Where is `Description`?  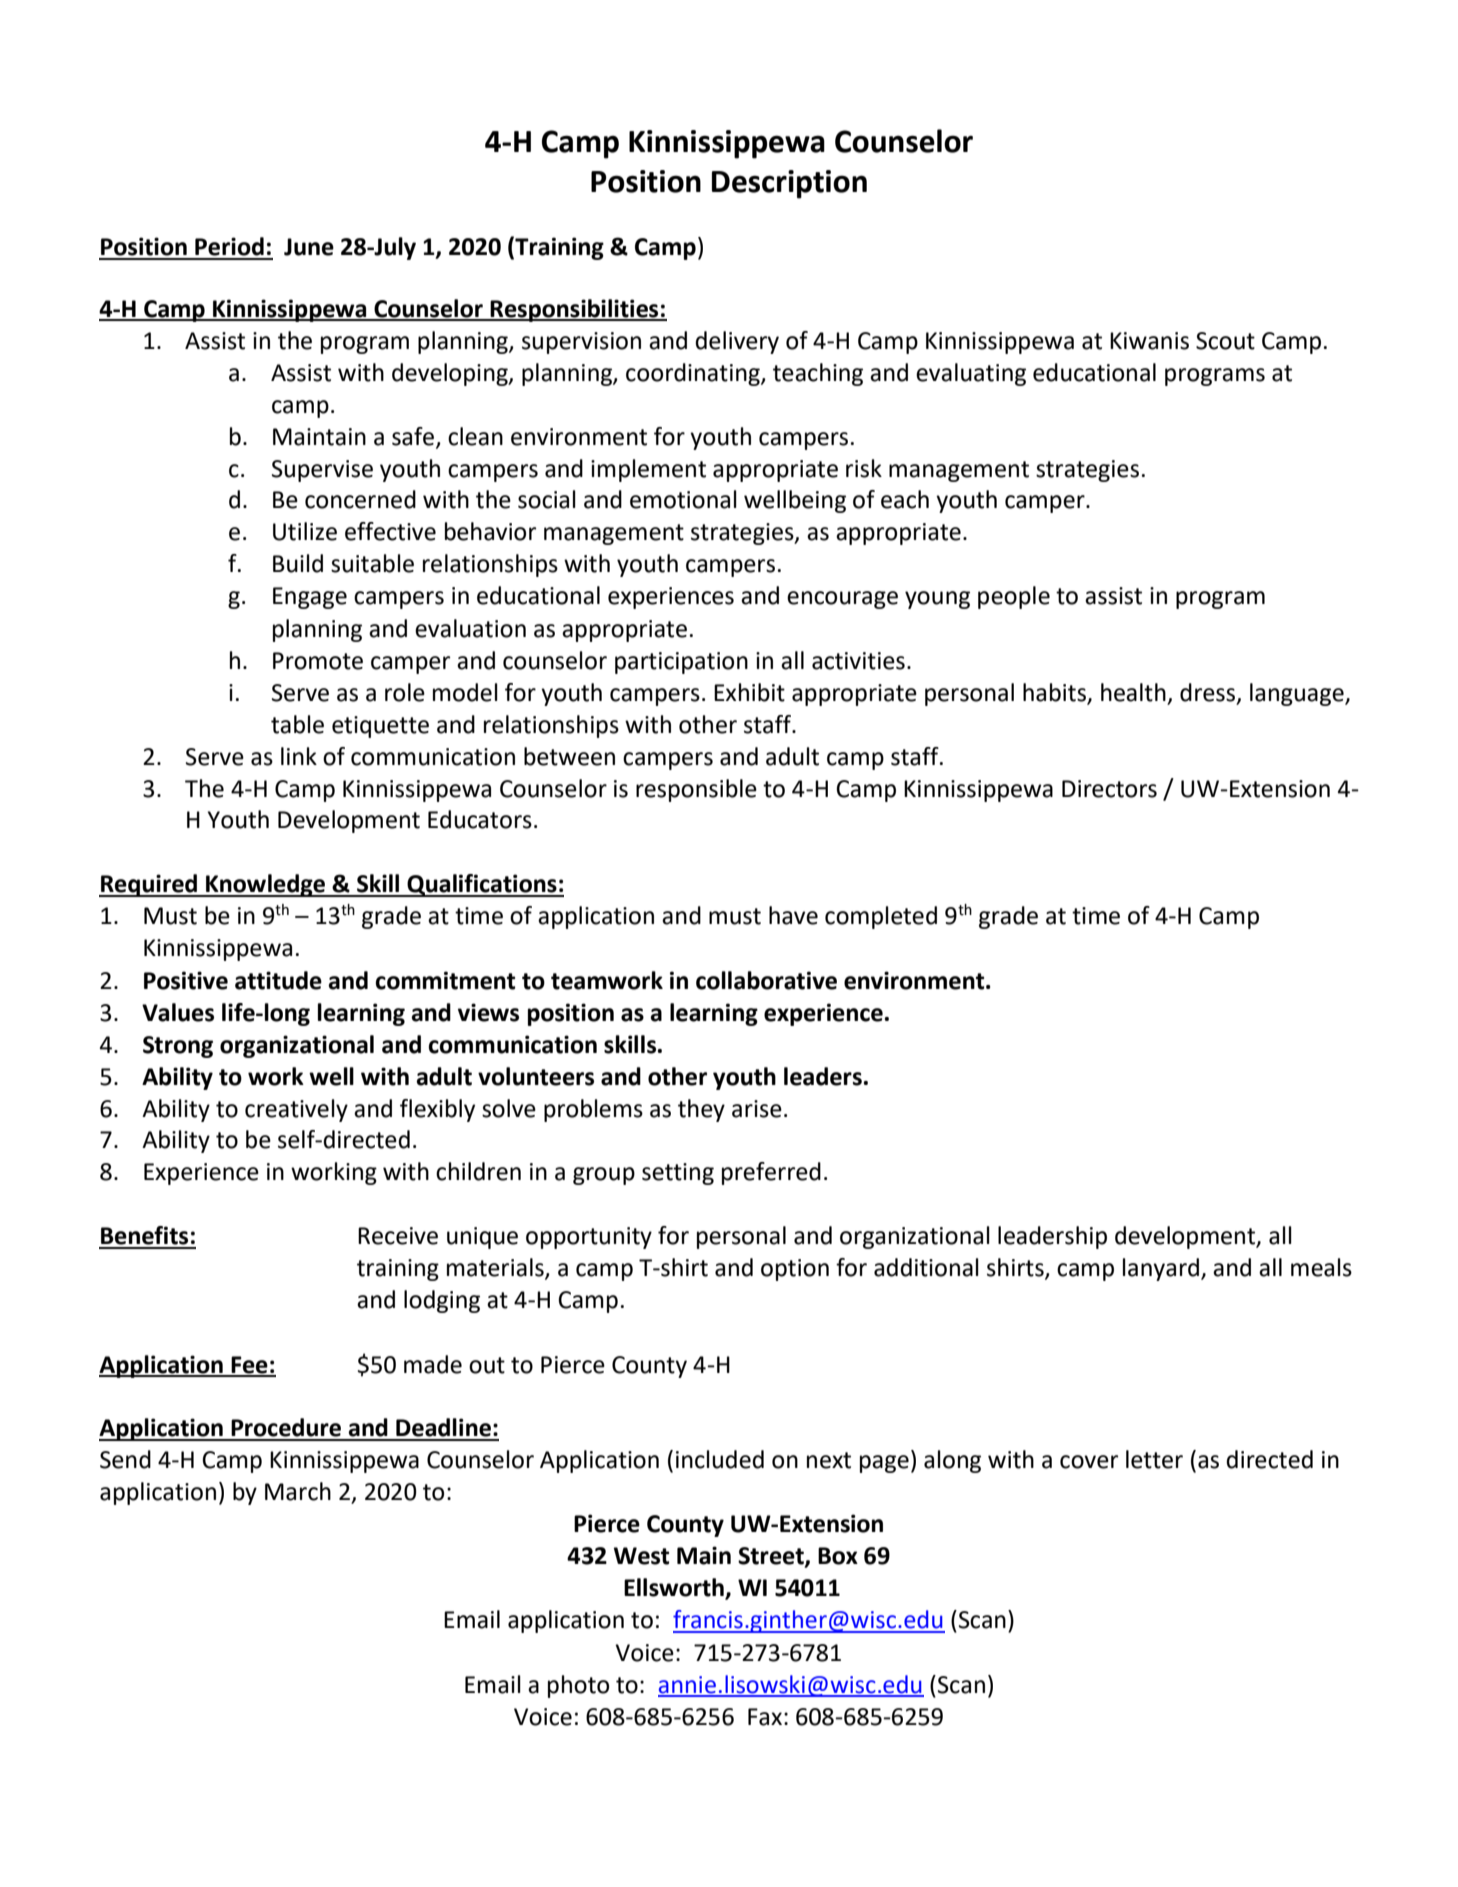 Description is located at coordinates (789, 184).
